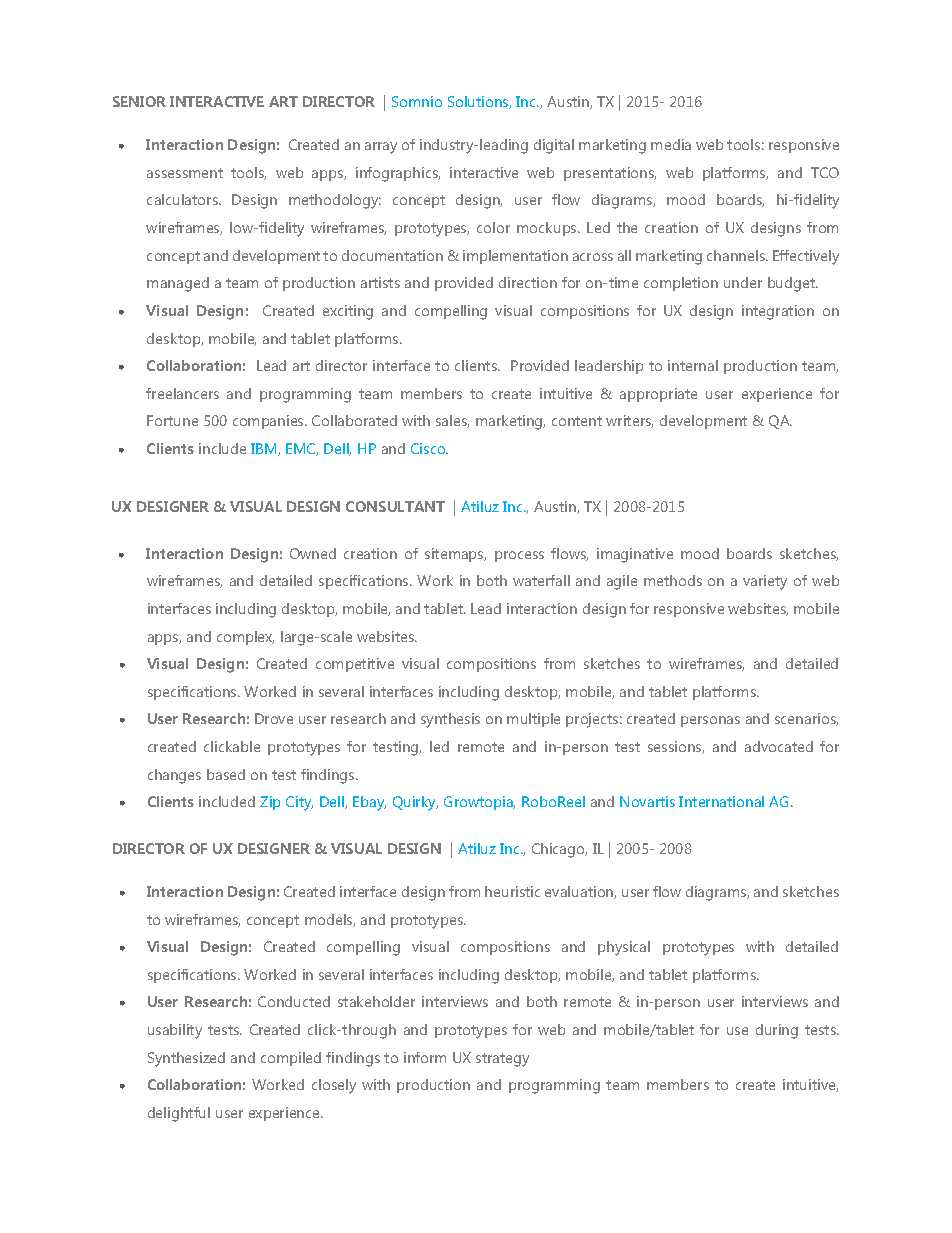  Describe the element at coordinates (554, 146) in the screenshot. I see `digital` at that location.
